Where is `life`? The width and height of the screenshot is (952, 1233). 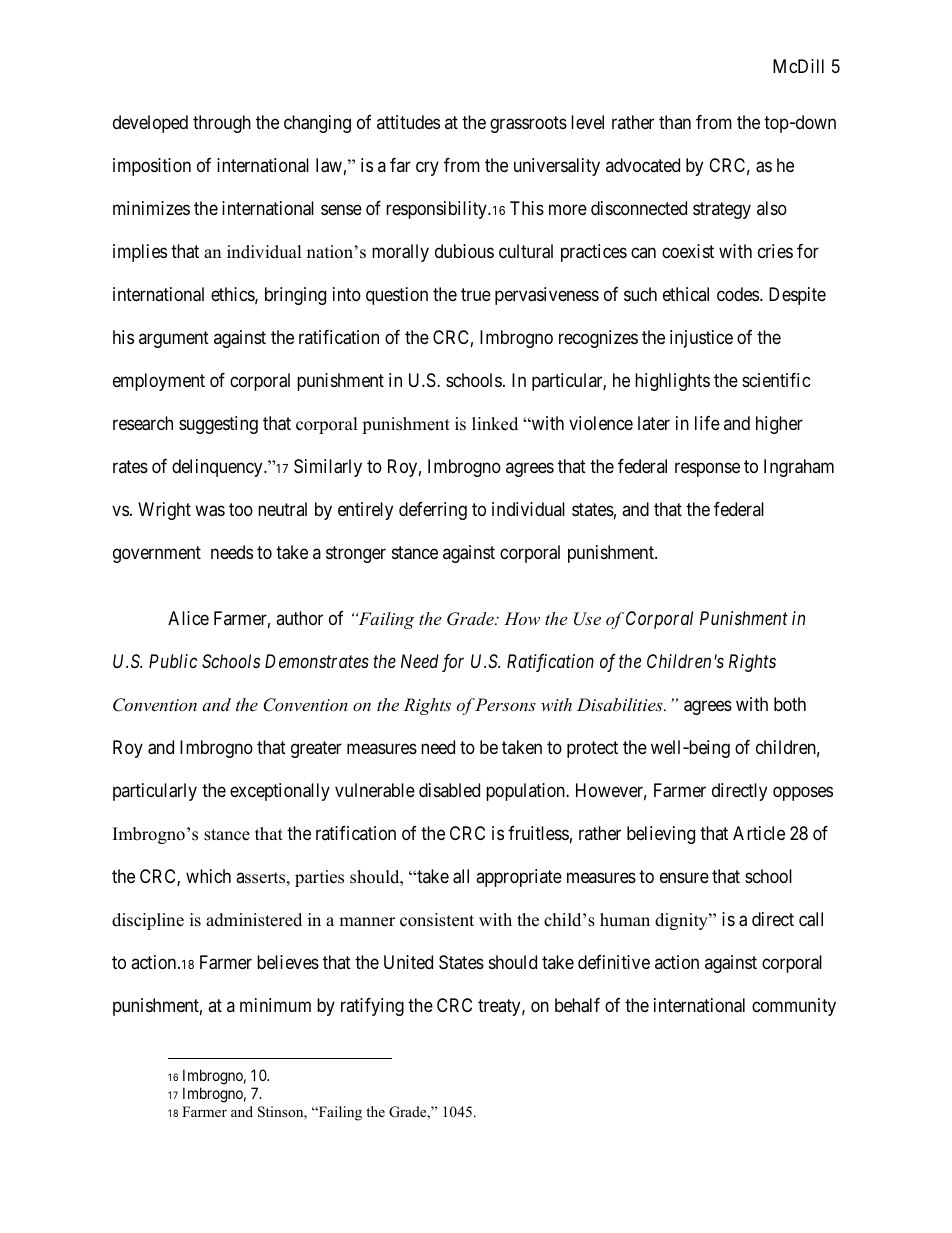
life is located at coordinates (707, 423).
